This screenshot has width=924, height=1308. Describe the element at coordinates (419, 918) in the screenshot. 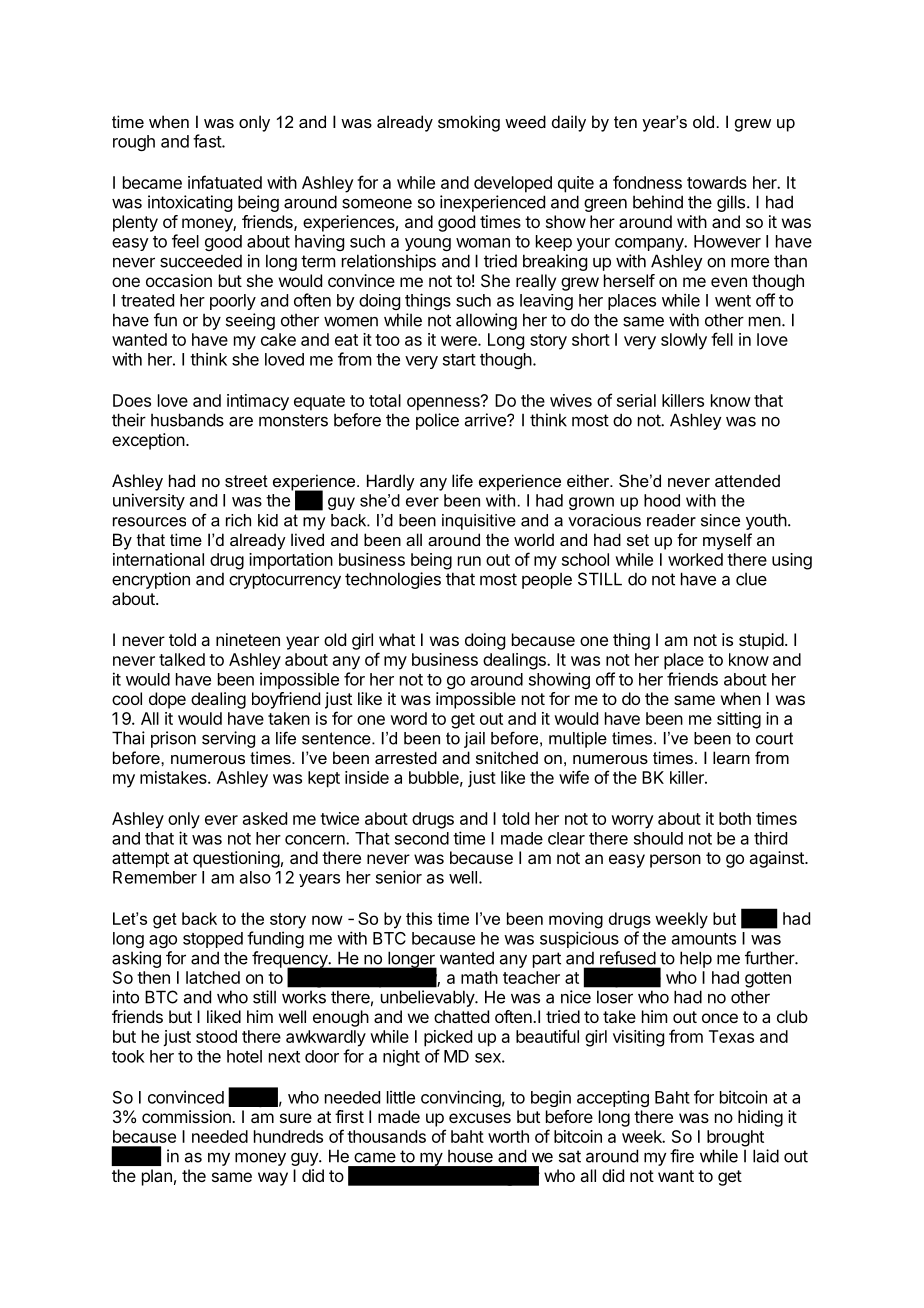

I see `this` at that location.
